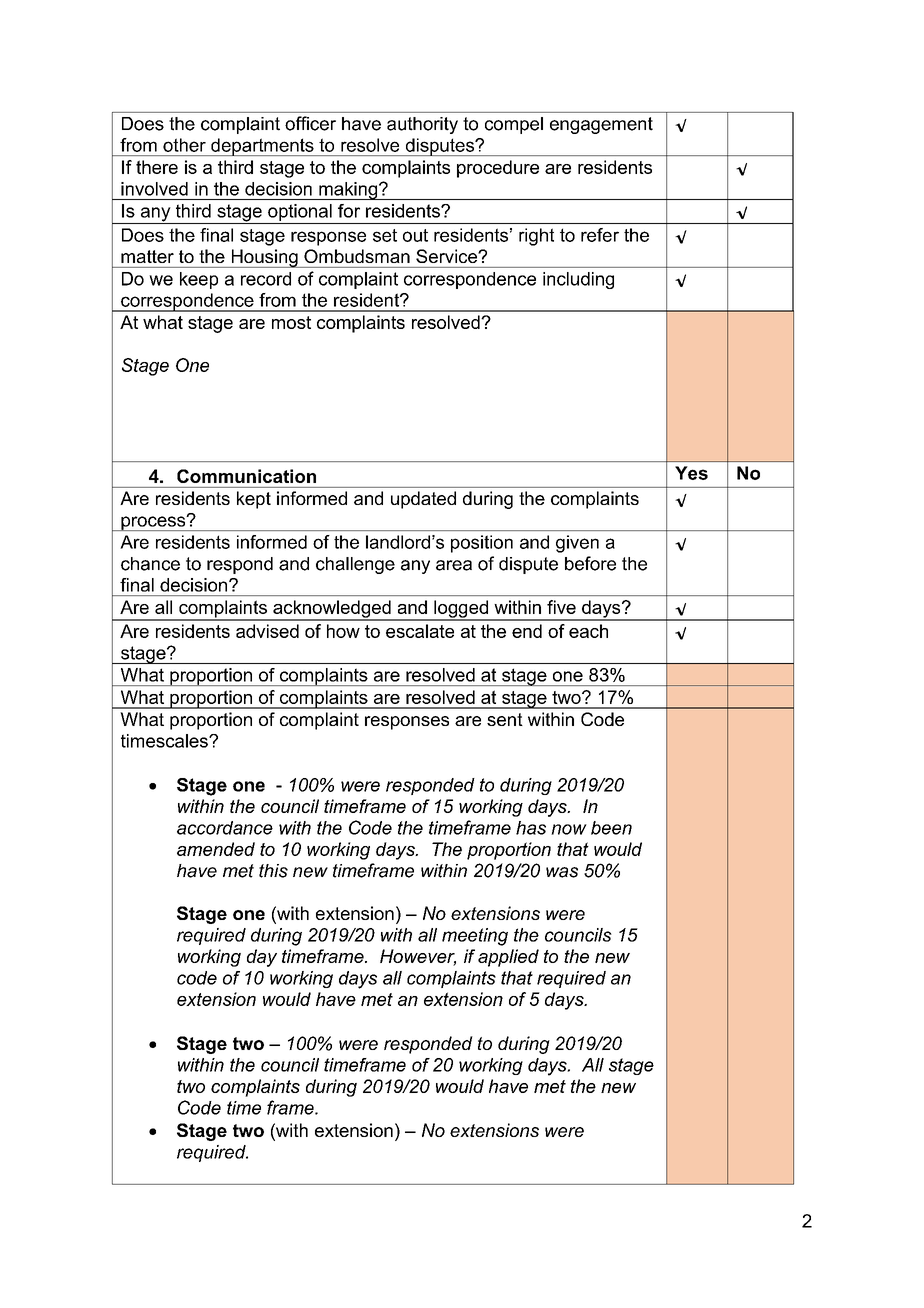 Image resolution: width=924 pixels, height=1308 pixels. I want to click on other, so click(184, 145).
